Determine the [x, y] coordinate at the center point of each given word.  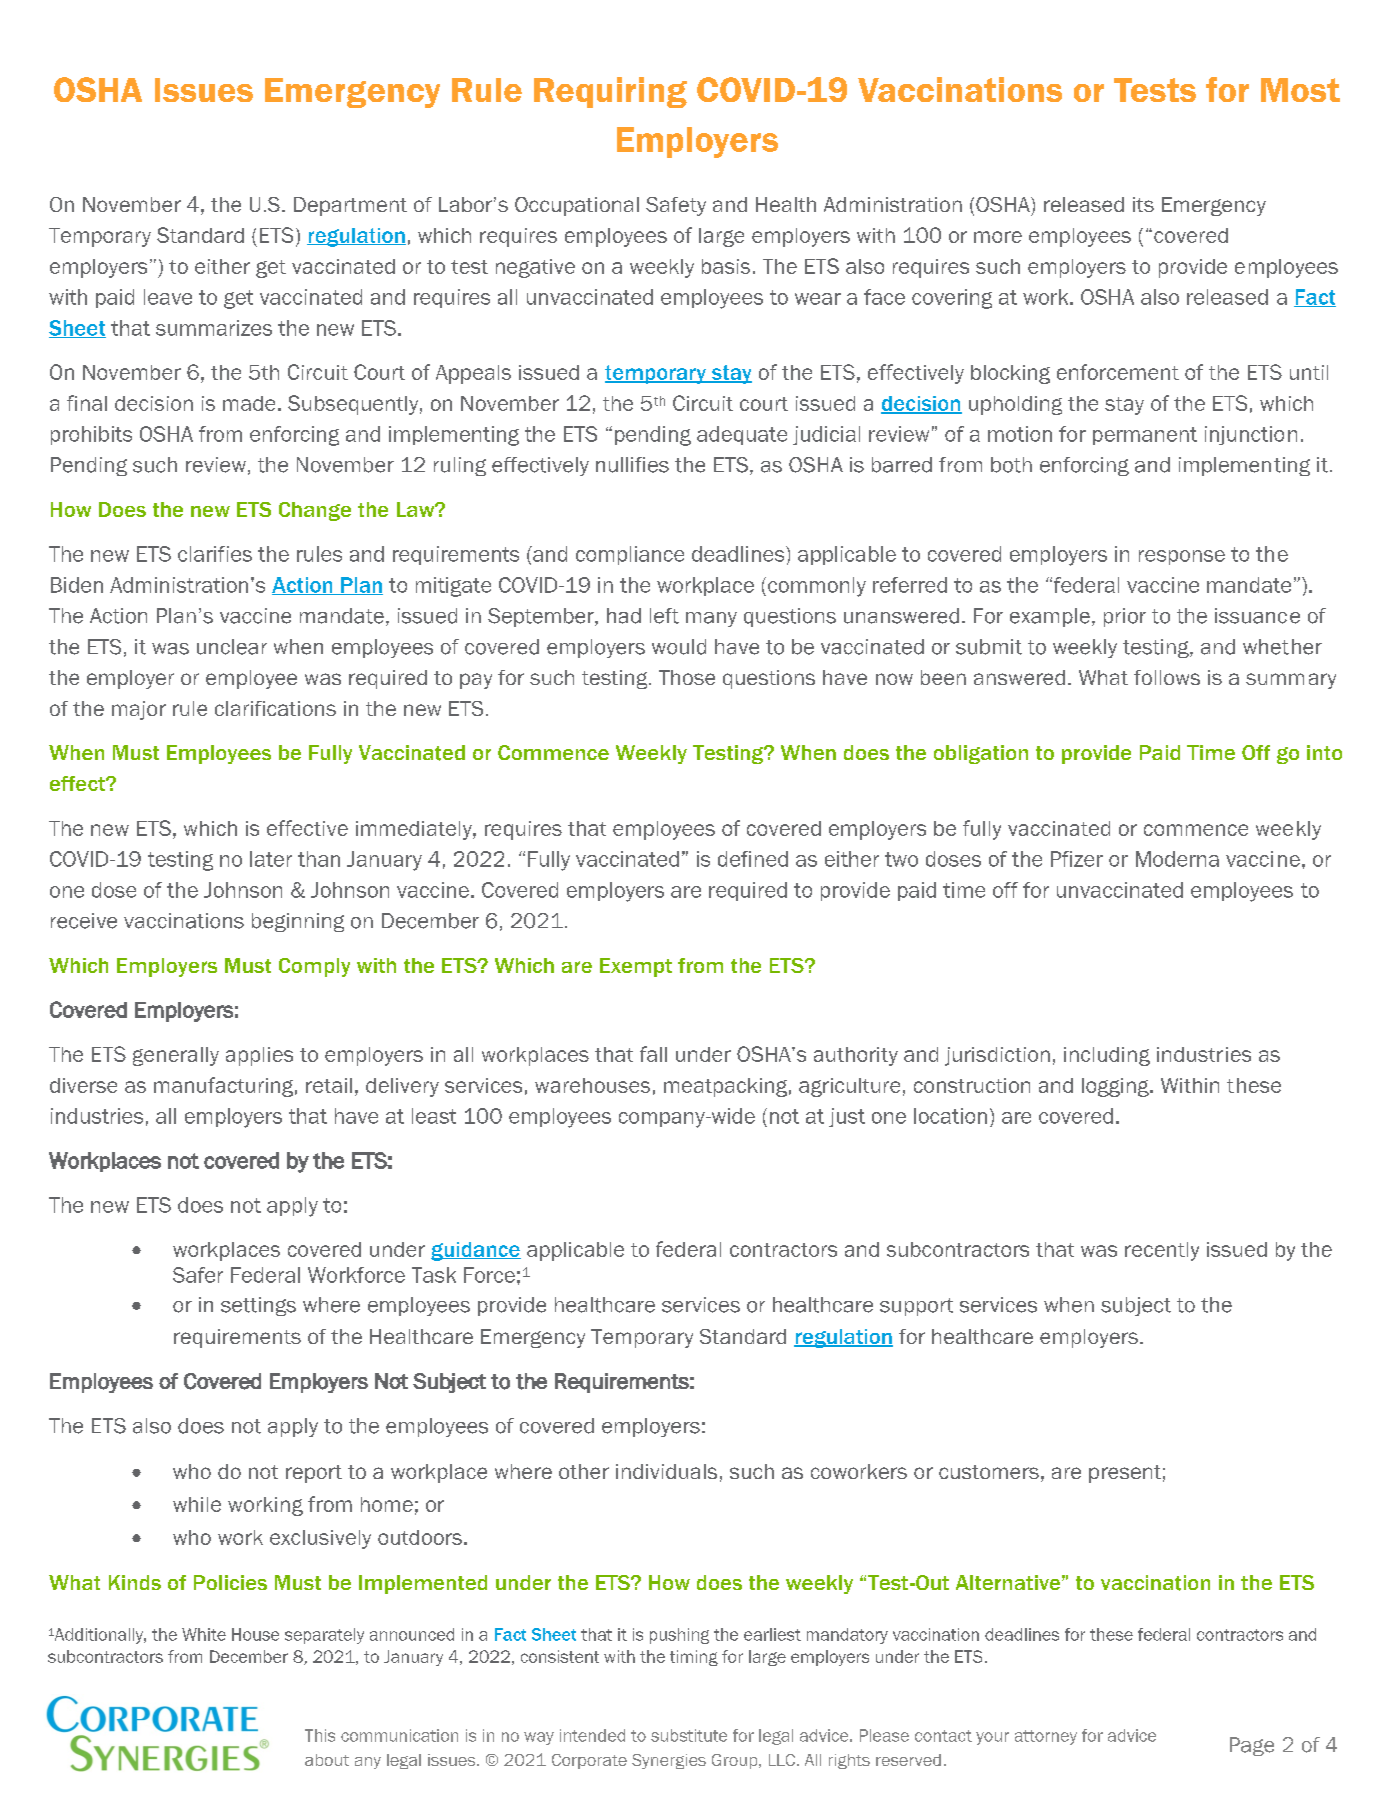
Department [350, 206]
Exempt [636, 967]
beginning [298, 922]
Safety [676, 206]
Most [1300, 90]
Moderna [1177, 859]
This [320, 1735]
